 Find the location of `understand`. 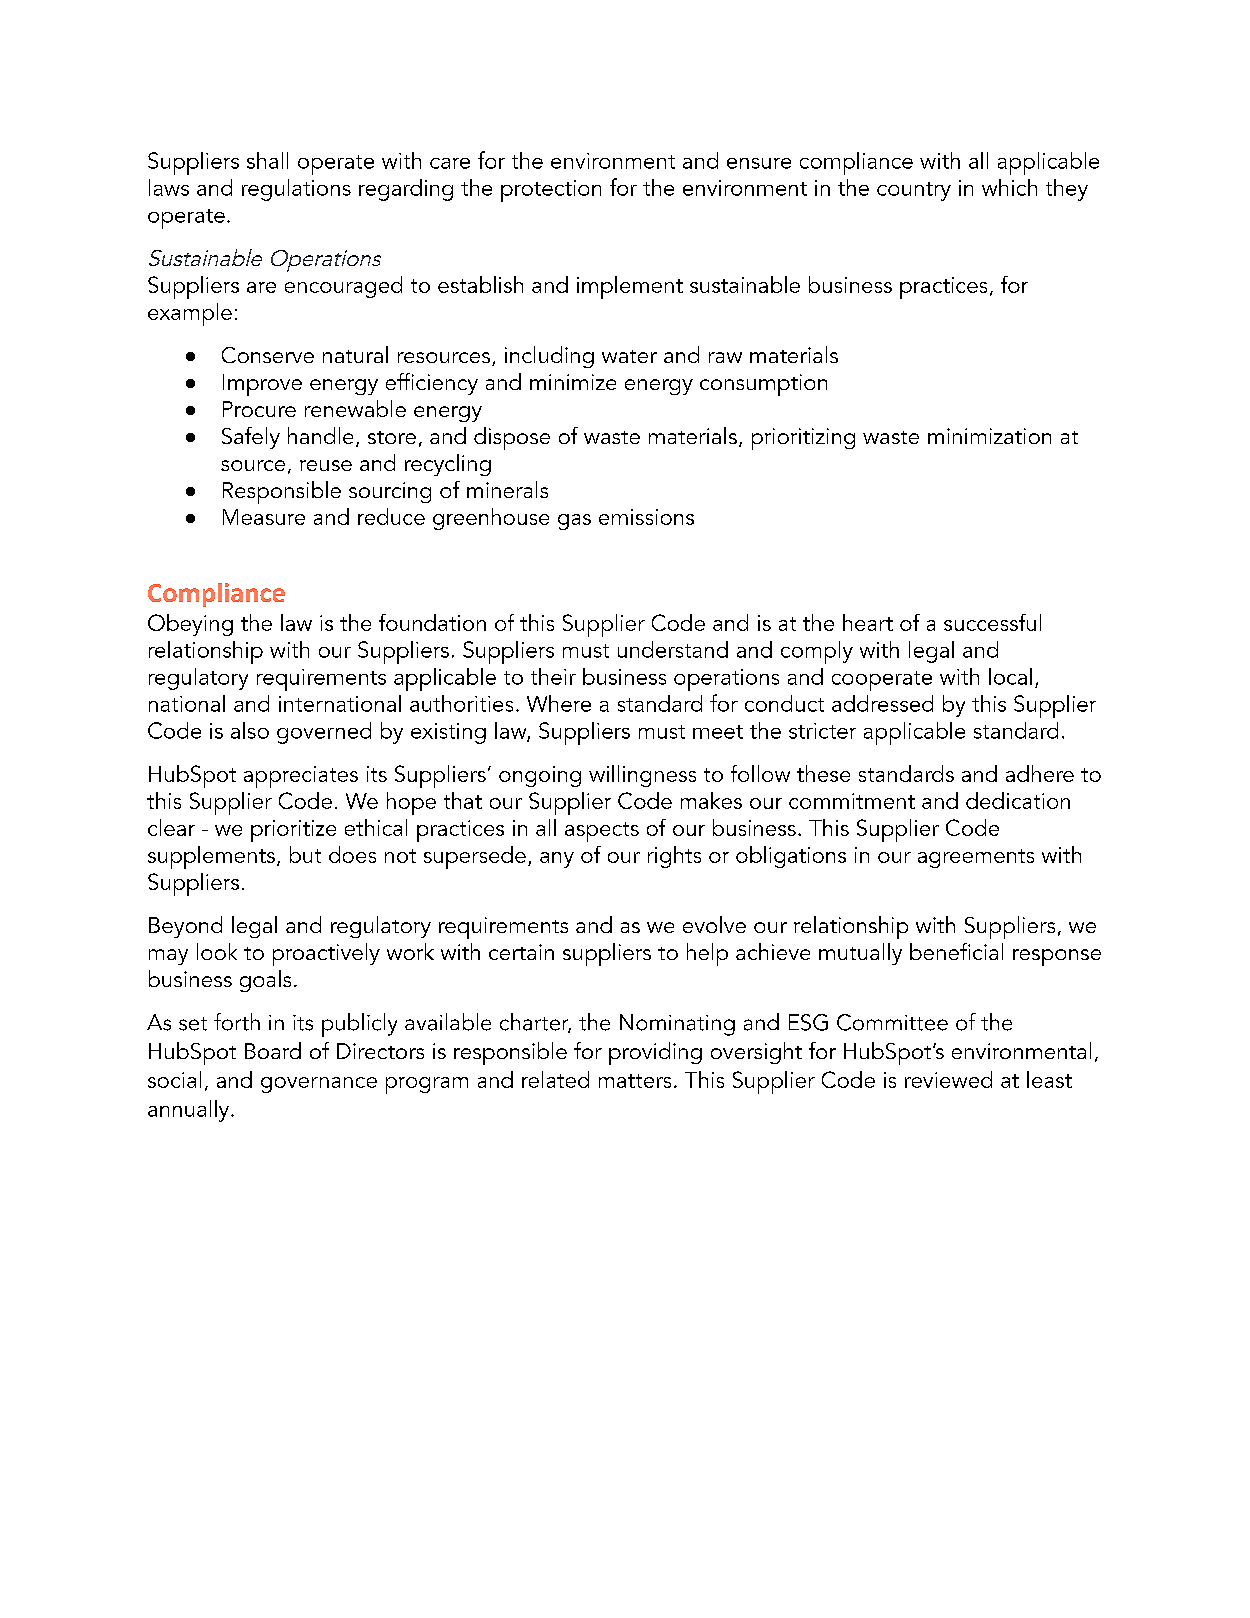

understand is located at coordinates (673, 649).
